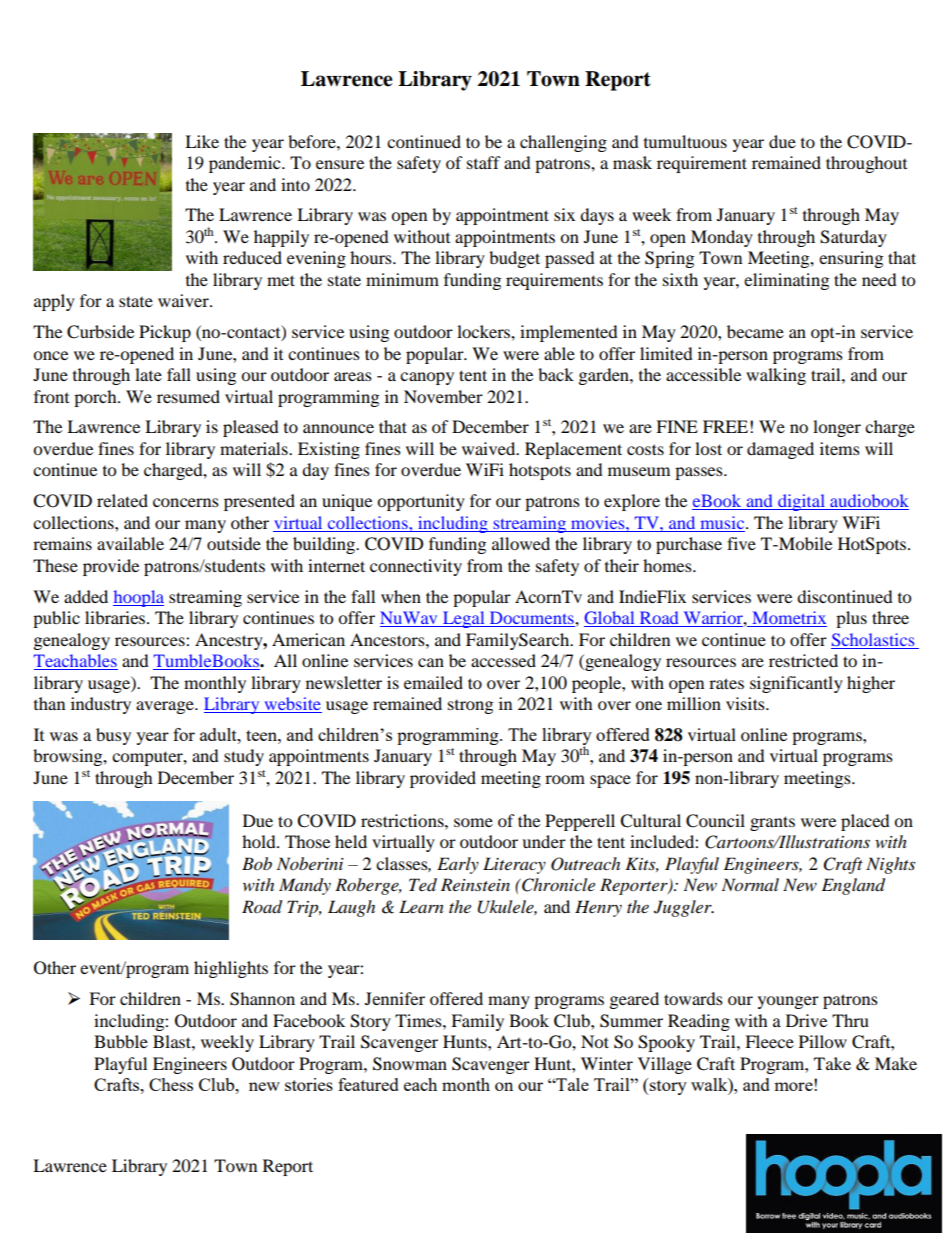  I want to click on some, so click(473, 822).
